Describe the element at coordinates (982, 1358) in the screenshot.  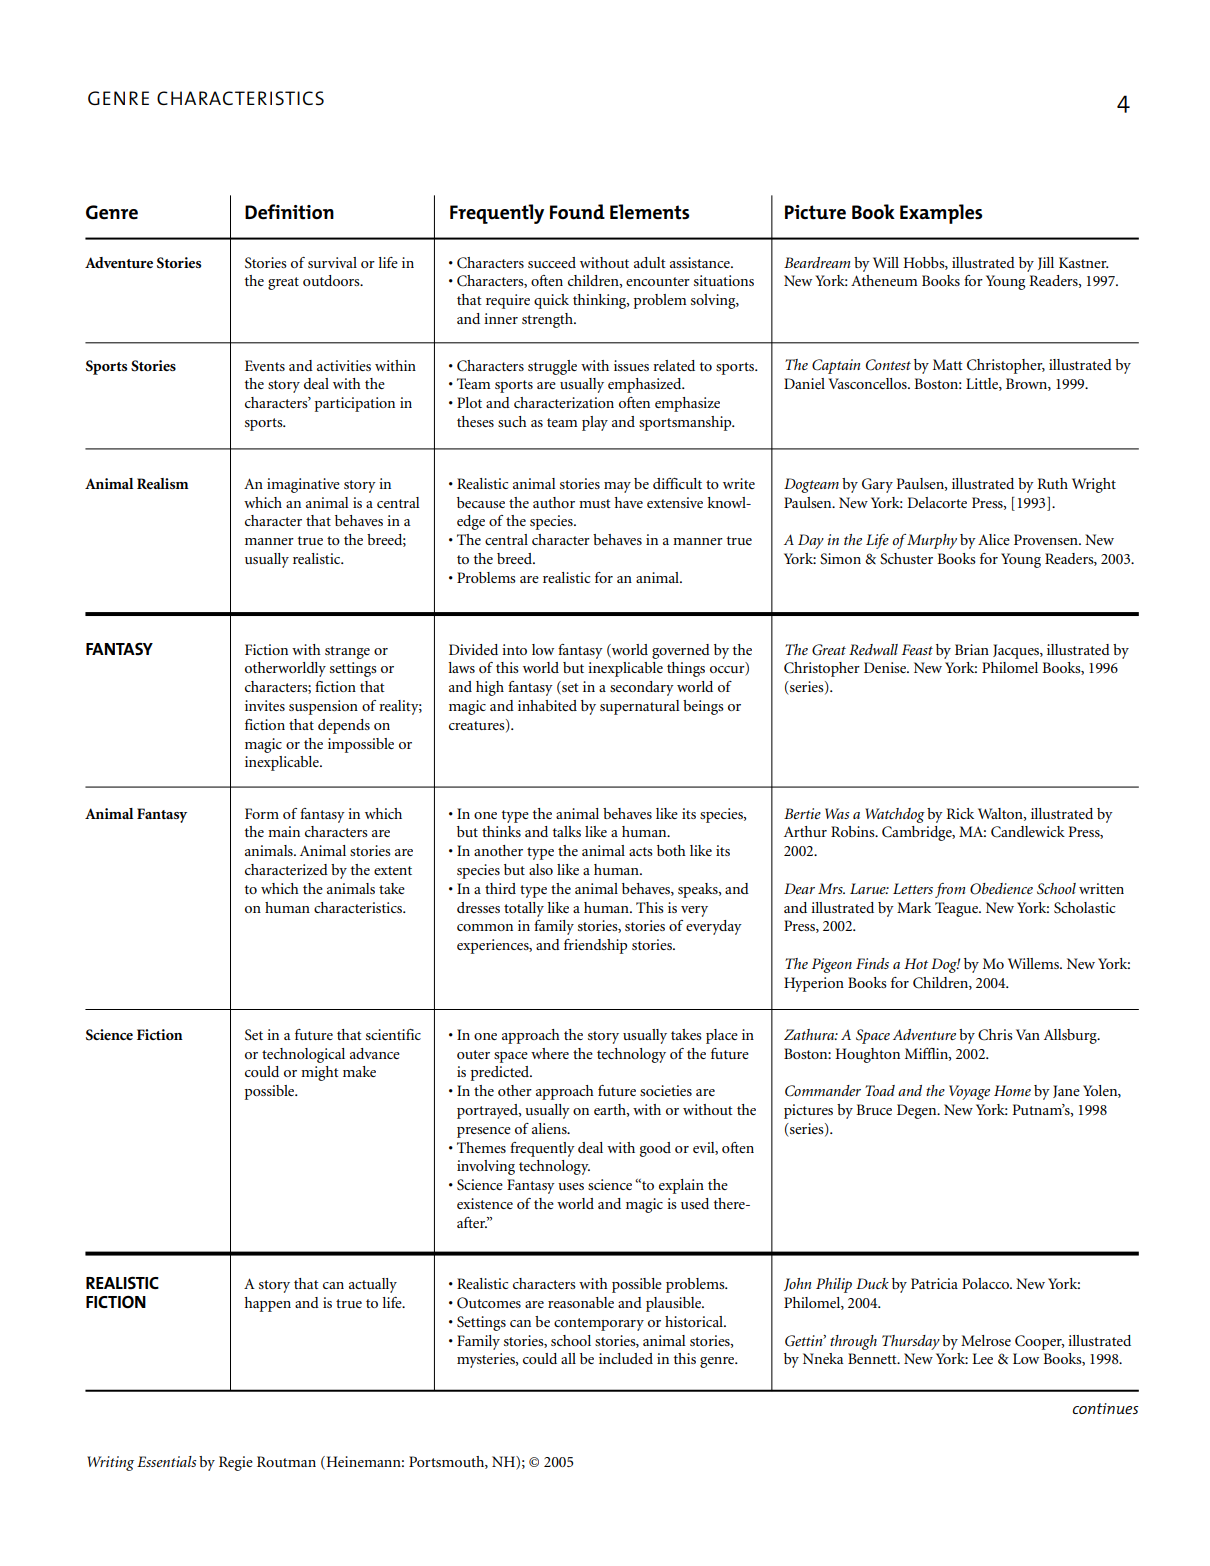
I see `Lee` at that location.
